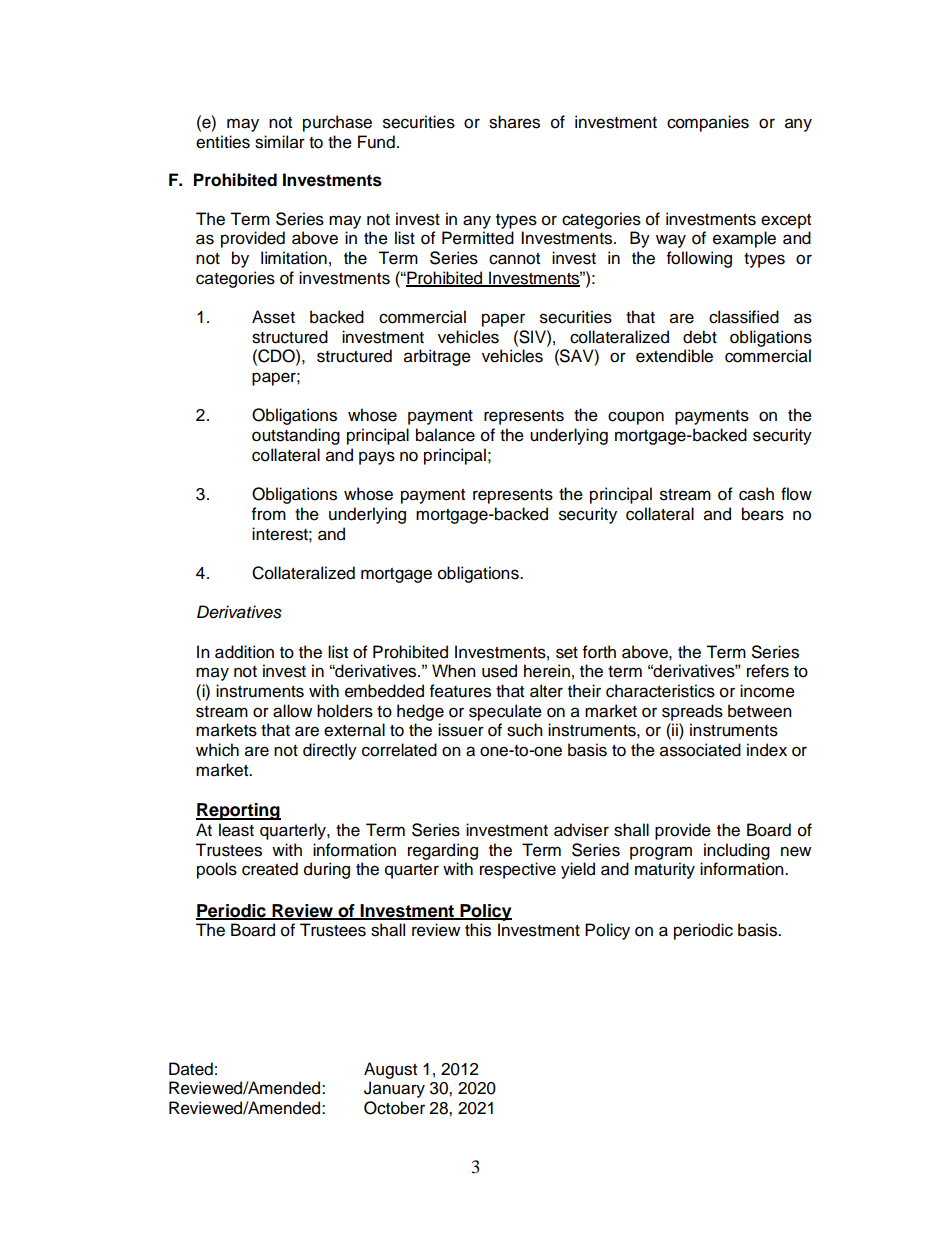 The image size is (952, 1233). What do you see at coordinates (280, 142) in the screenshot?
I see `similar` at bounding box center [280, 142].
